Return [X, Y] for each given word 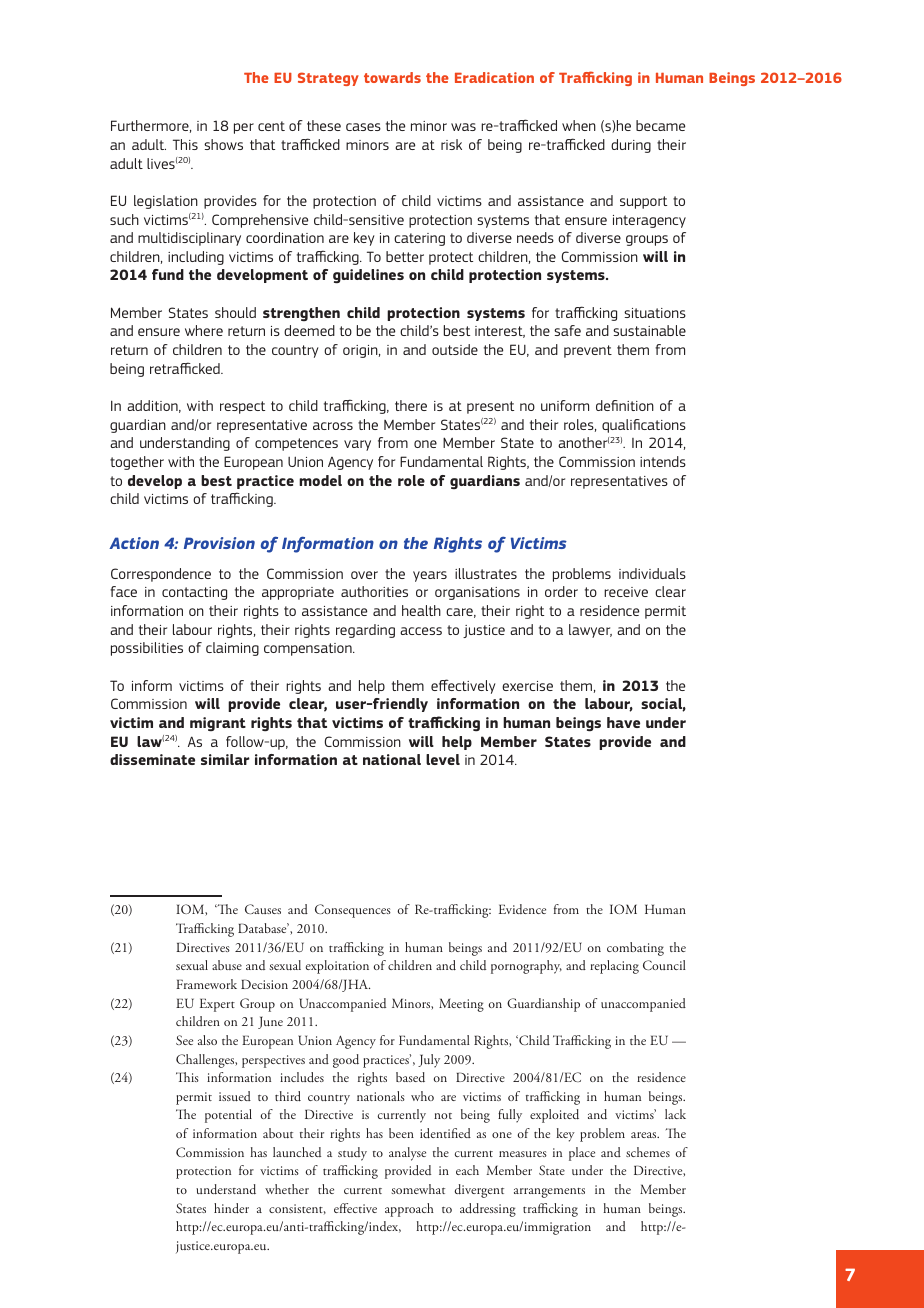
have [623, 722]
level [443, 759]
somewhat [418, 1189]
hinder [231, 1208]
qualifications [644, 426]
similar [225, 759]
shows [223, 144]
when [579, 125]
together [137, 463]
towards [392, 77]
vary [357, 445]
